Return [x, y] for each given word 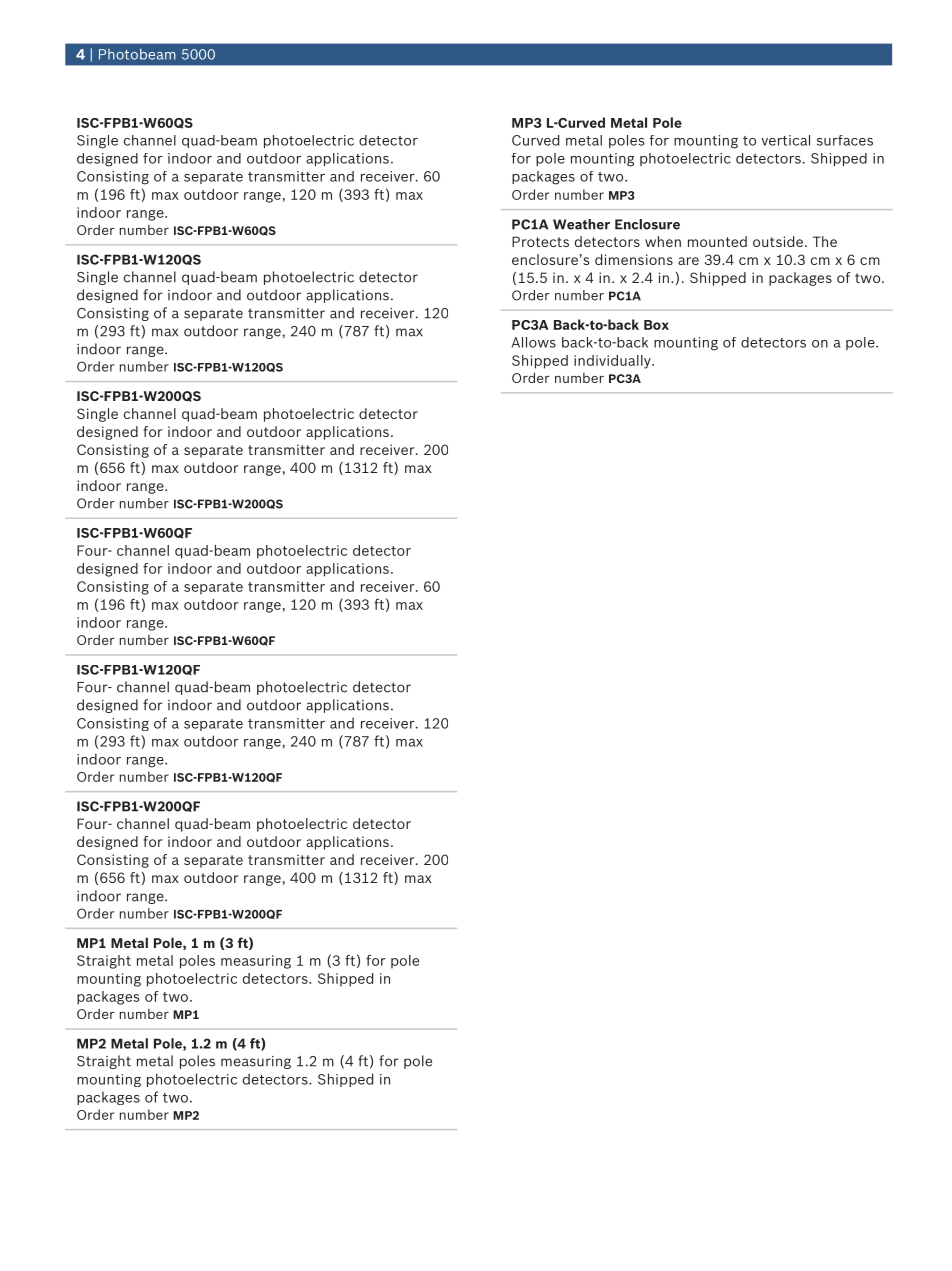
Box [656, 325]
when [663, 241]
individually [613, 362]
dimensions [634, 259]
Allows [534, 342]
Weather [581, 224]
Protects [540, 241]
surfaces [845, 140]
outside [778, 241]
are [688, 261]
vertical [785, 140]
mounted [717, 241]
